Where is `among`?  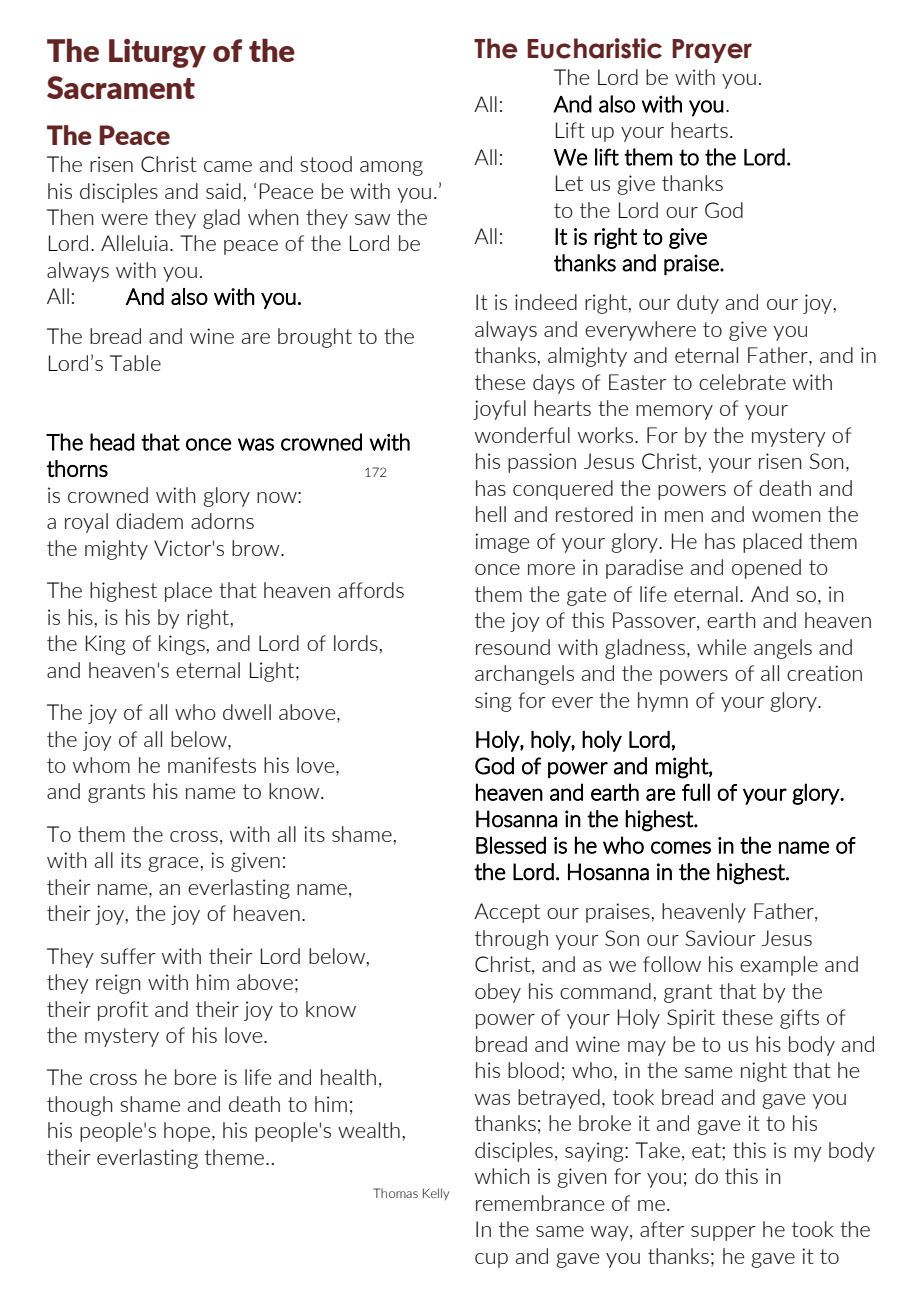 among is located at coordinates (391, 168).
